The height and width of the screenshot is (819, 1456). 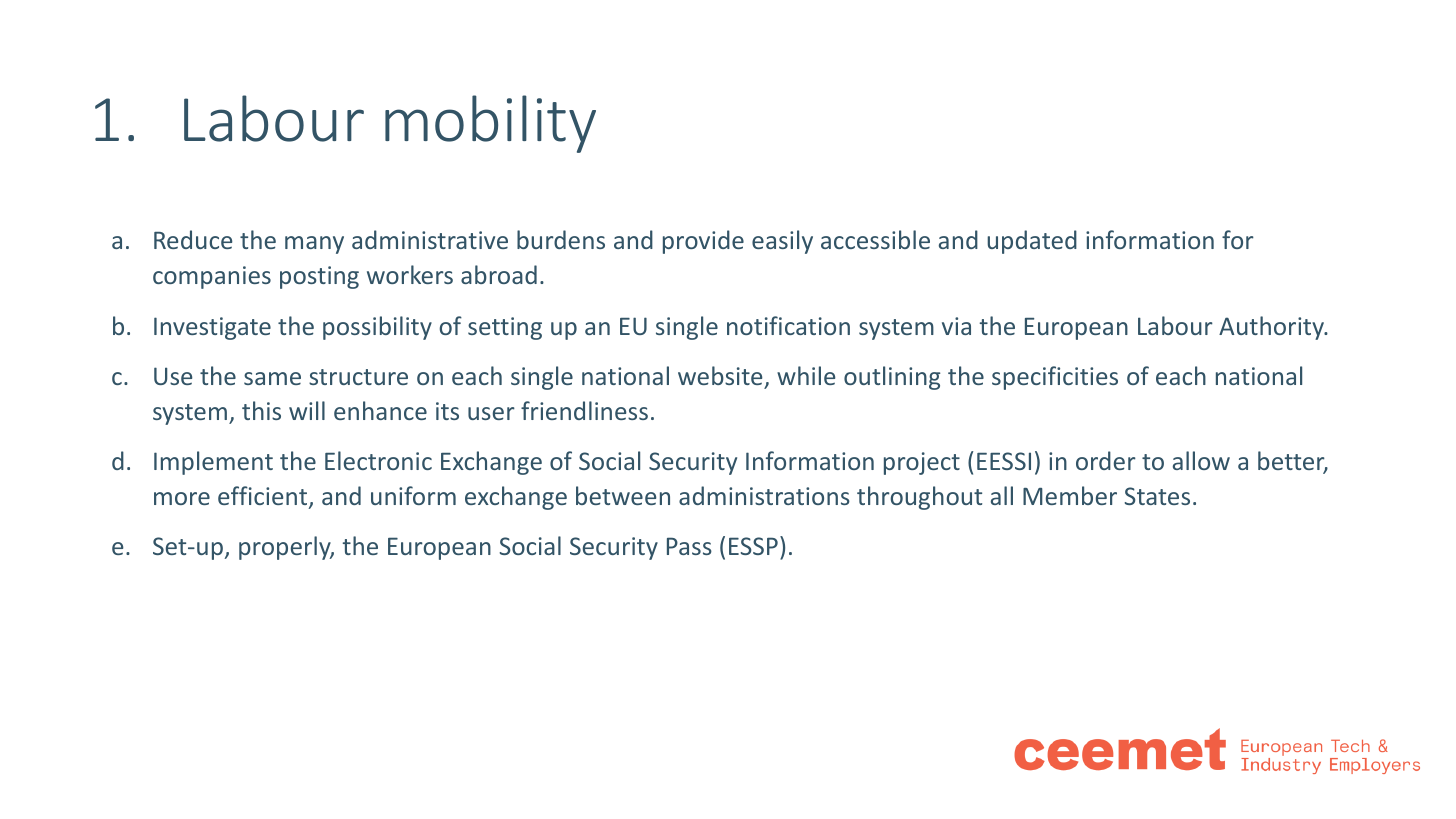 What do you see at coordinates (782, 242) in the screenshot?
I see `easily` at bounding box center [782, 242].
